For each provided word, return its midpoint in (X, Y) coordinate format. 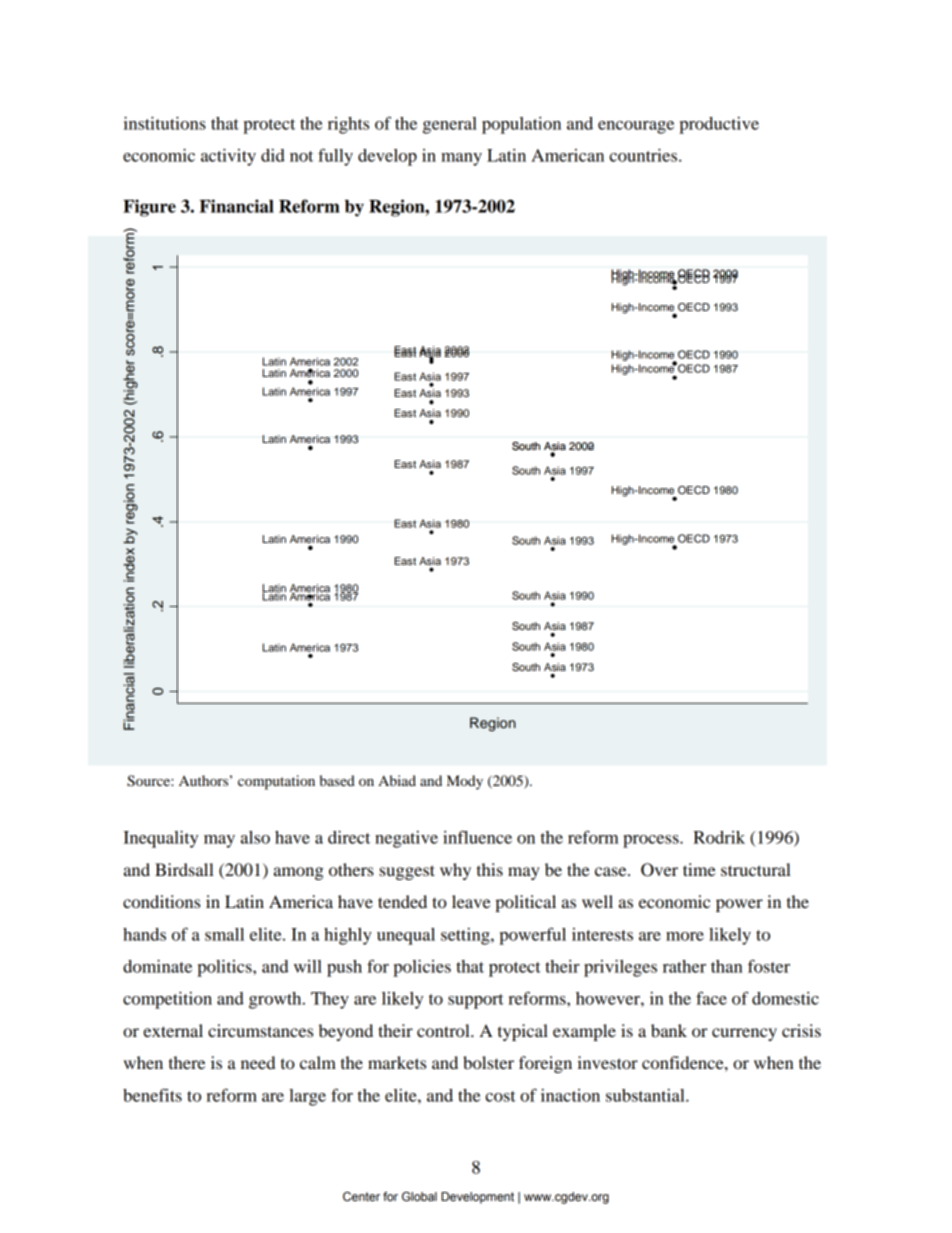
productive (719, 125)
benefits (152, 1095)
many (461, 159)
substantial (646, 1095)
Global (419, 1197)
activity (228, 157)
